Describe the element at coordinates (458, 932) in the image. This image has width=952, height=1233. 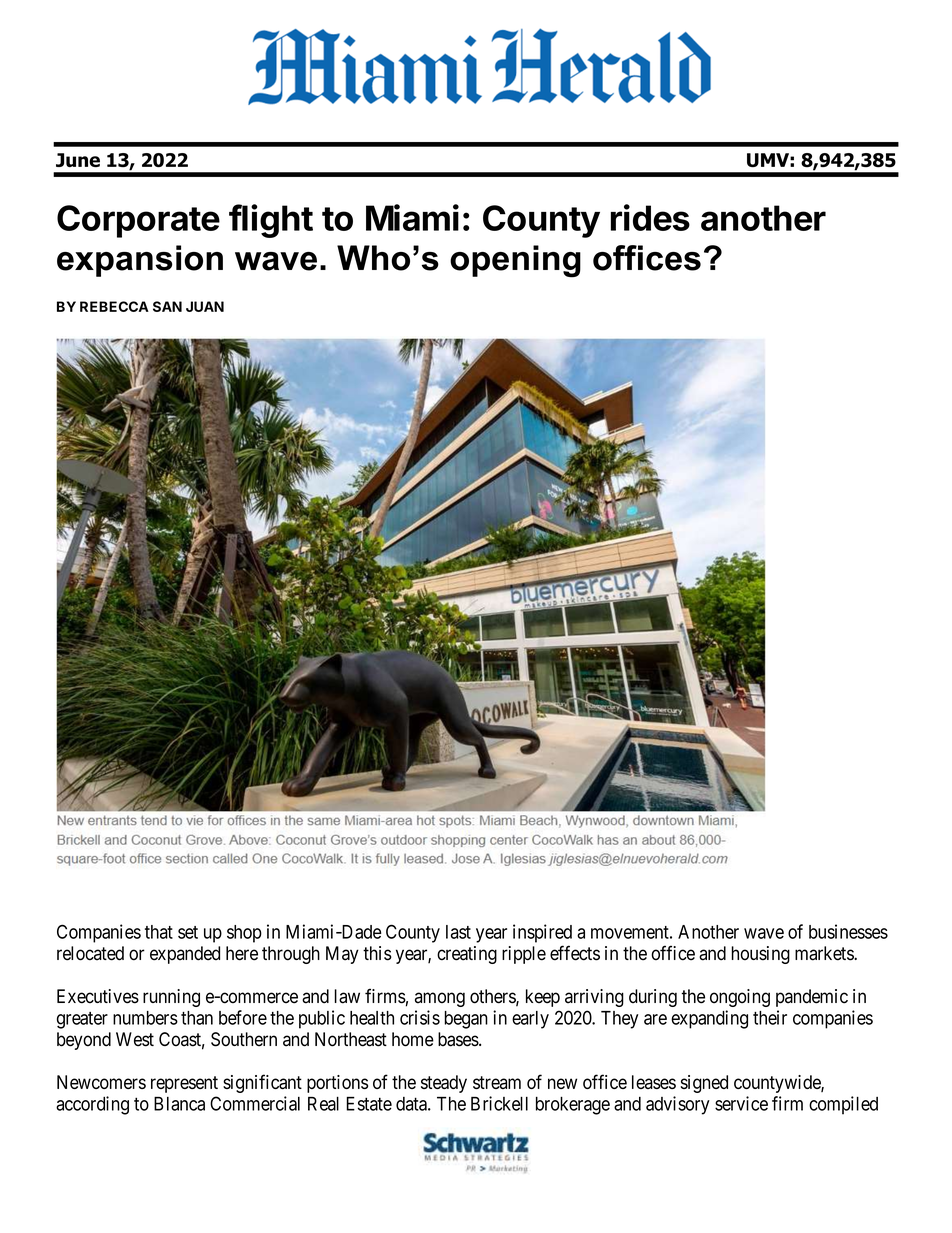
I see `last` at that location.
